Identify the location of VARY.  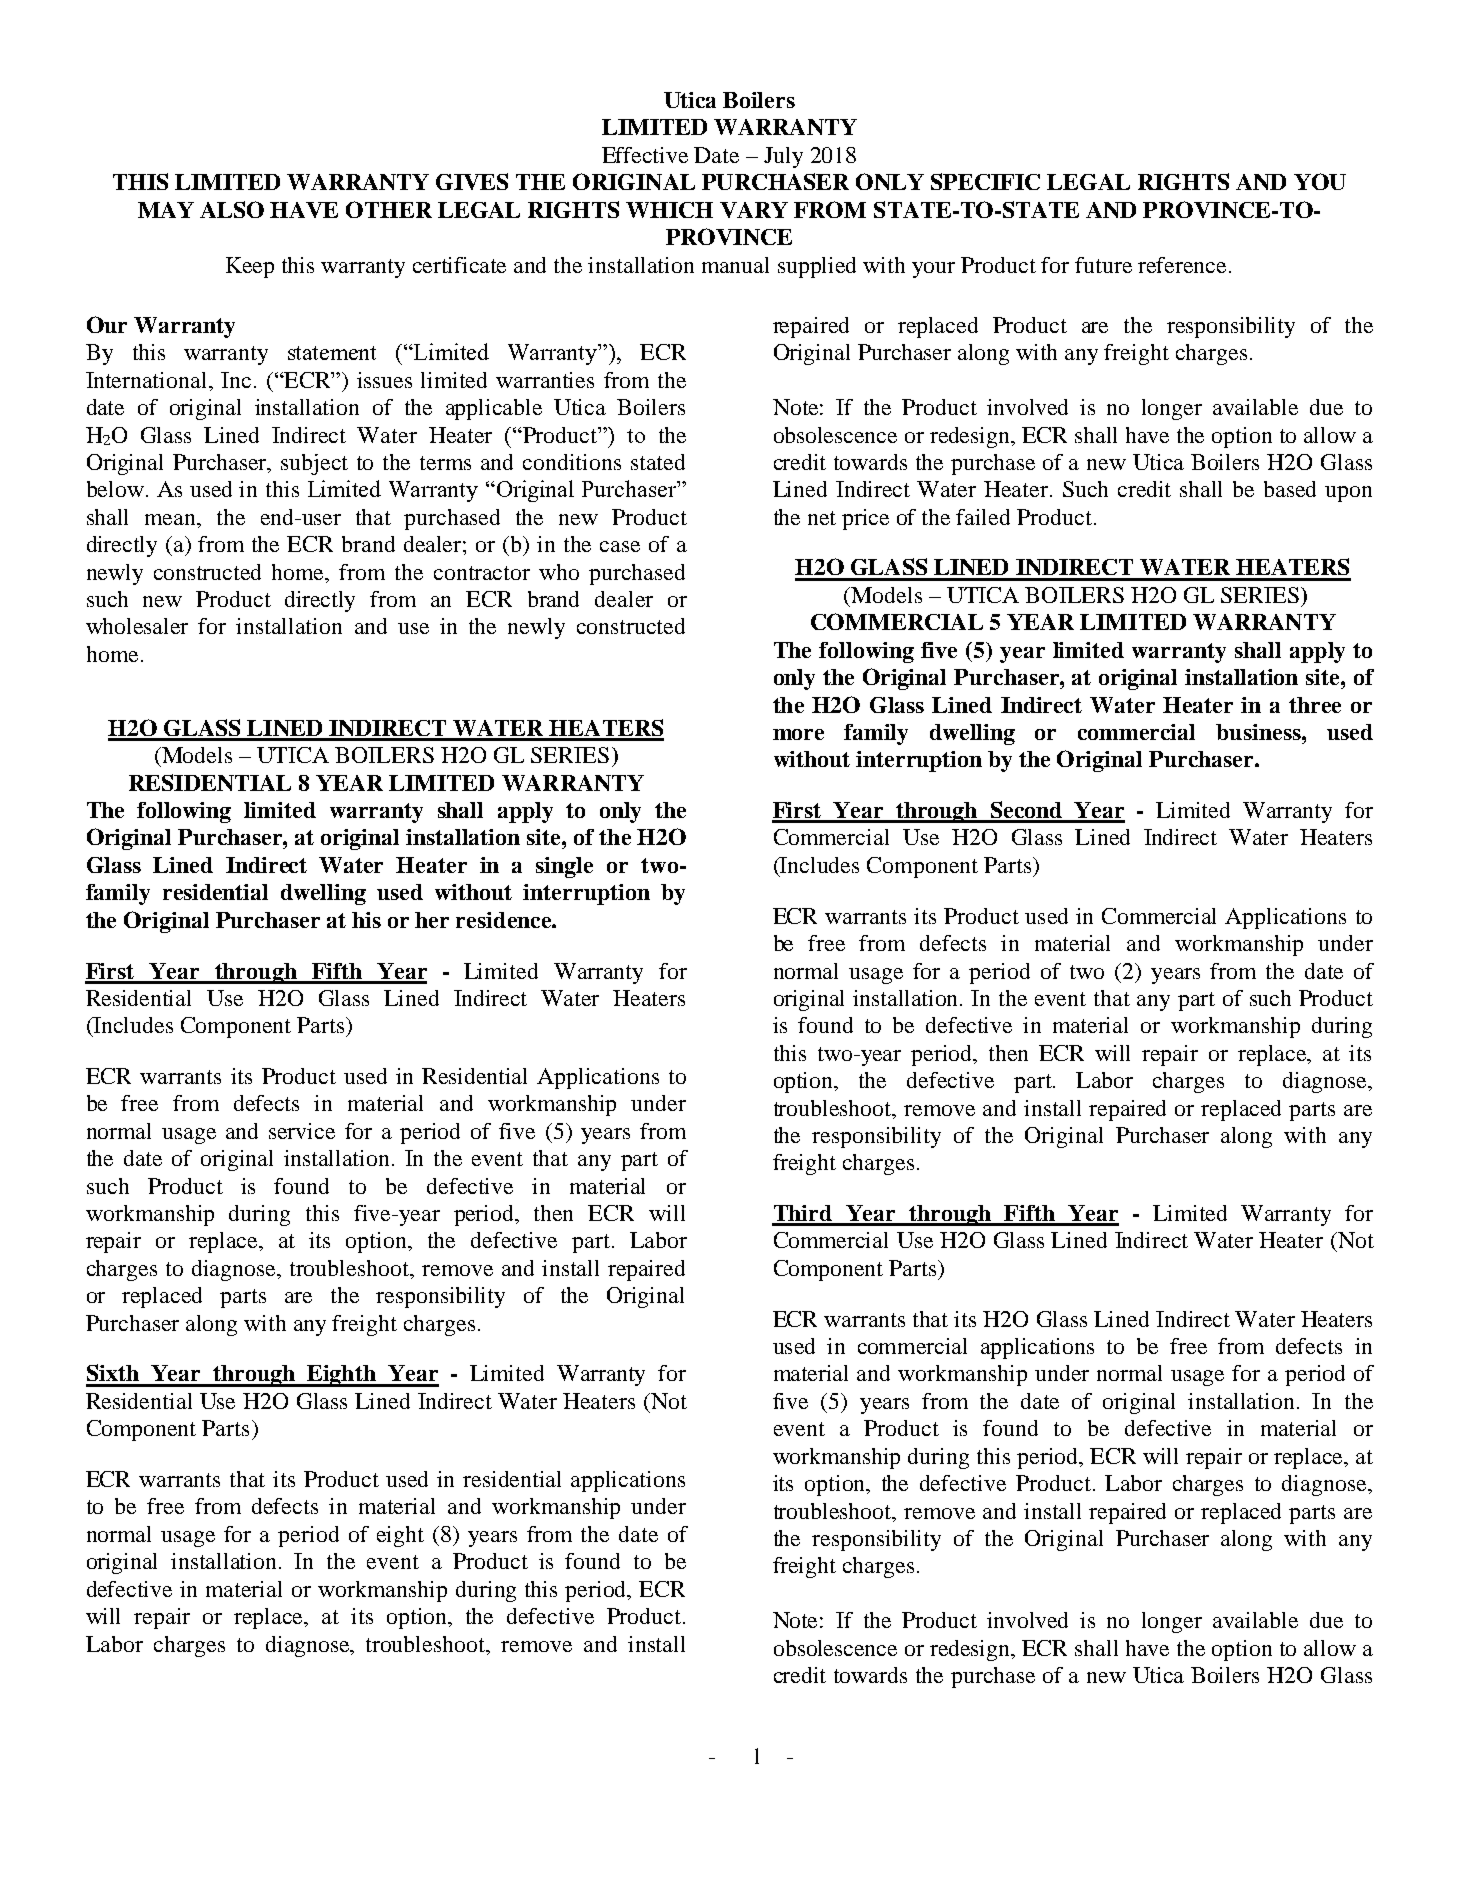
(754, 210).
